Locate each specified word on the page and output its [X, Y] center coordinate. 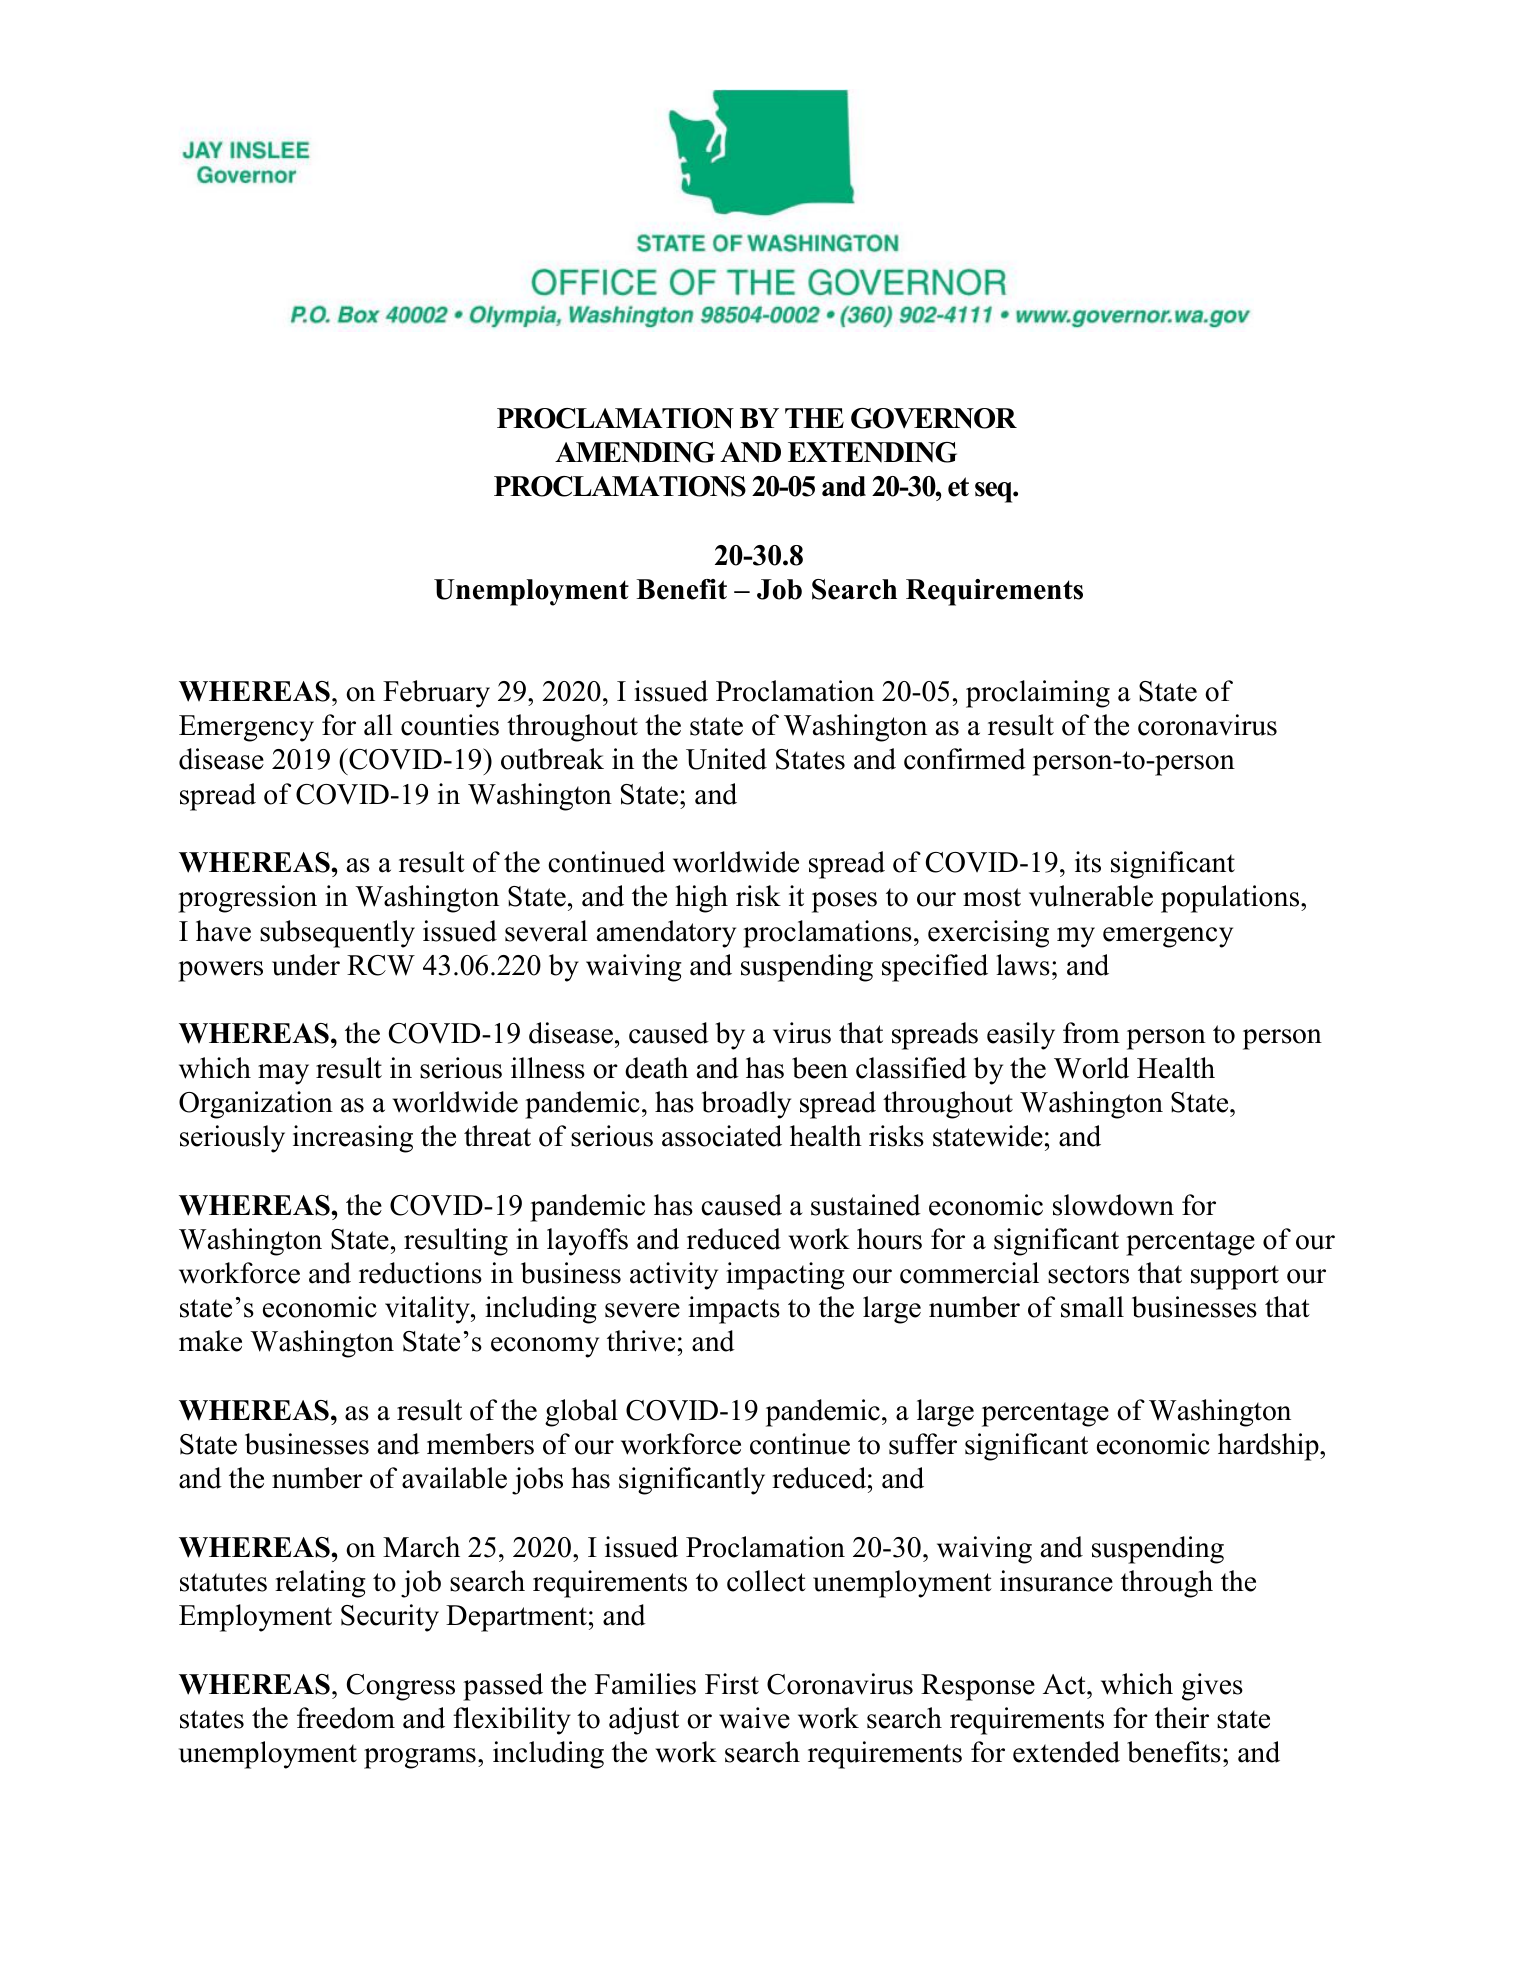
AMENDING [635, 452]
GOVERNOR [934, 418]
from [1091, 1033]
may [283, 1074]
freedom [346, 1718]
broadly [746, 1105]
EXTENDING [872, 452]
